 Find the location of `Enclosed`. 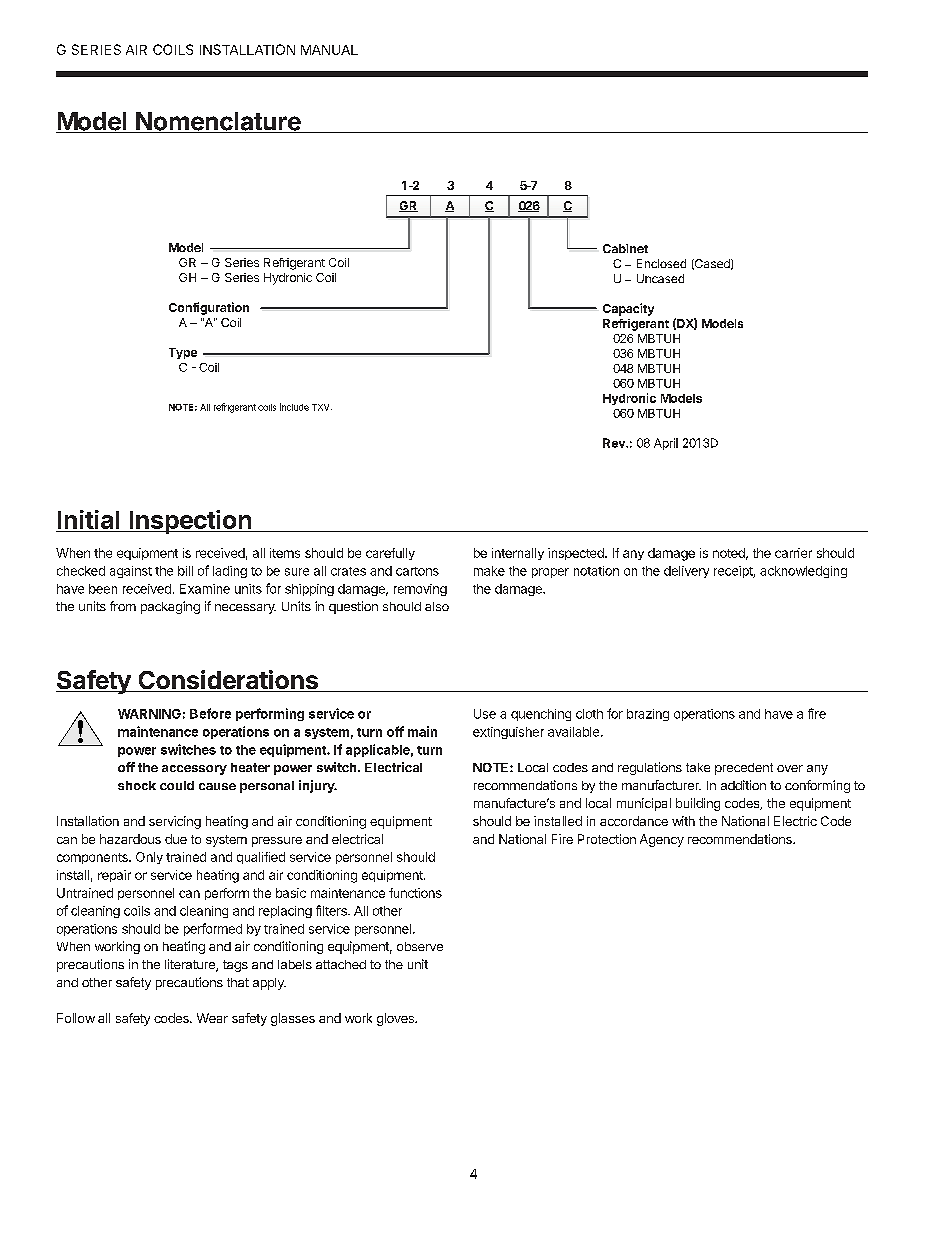

Enclosed is located at coordinates (661, 263).
